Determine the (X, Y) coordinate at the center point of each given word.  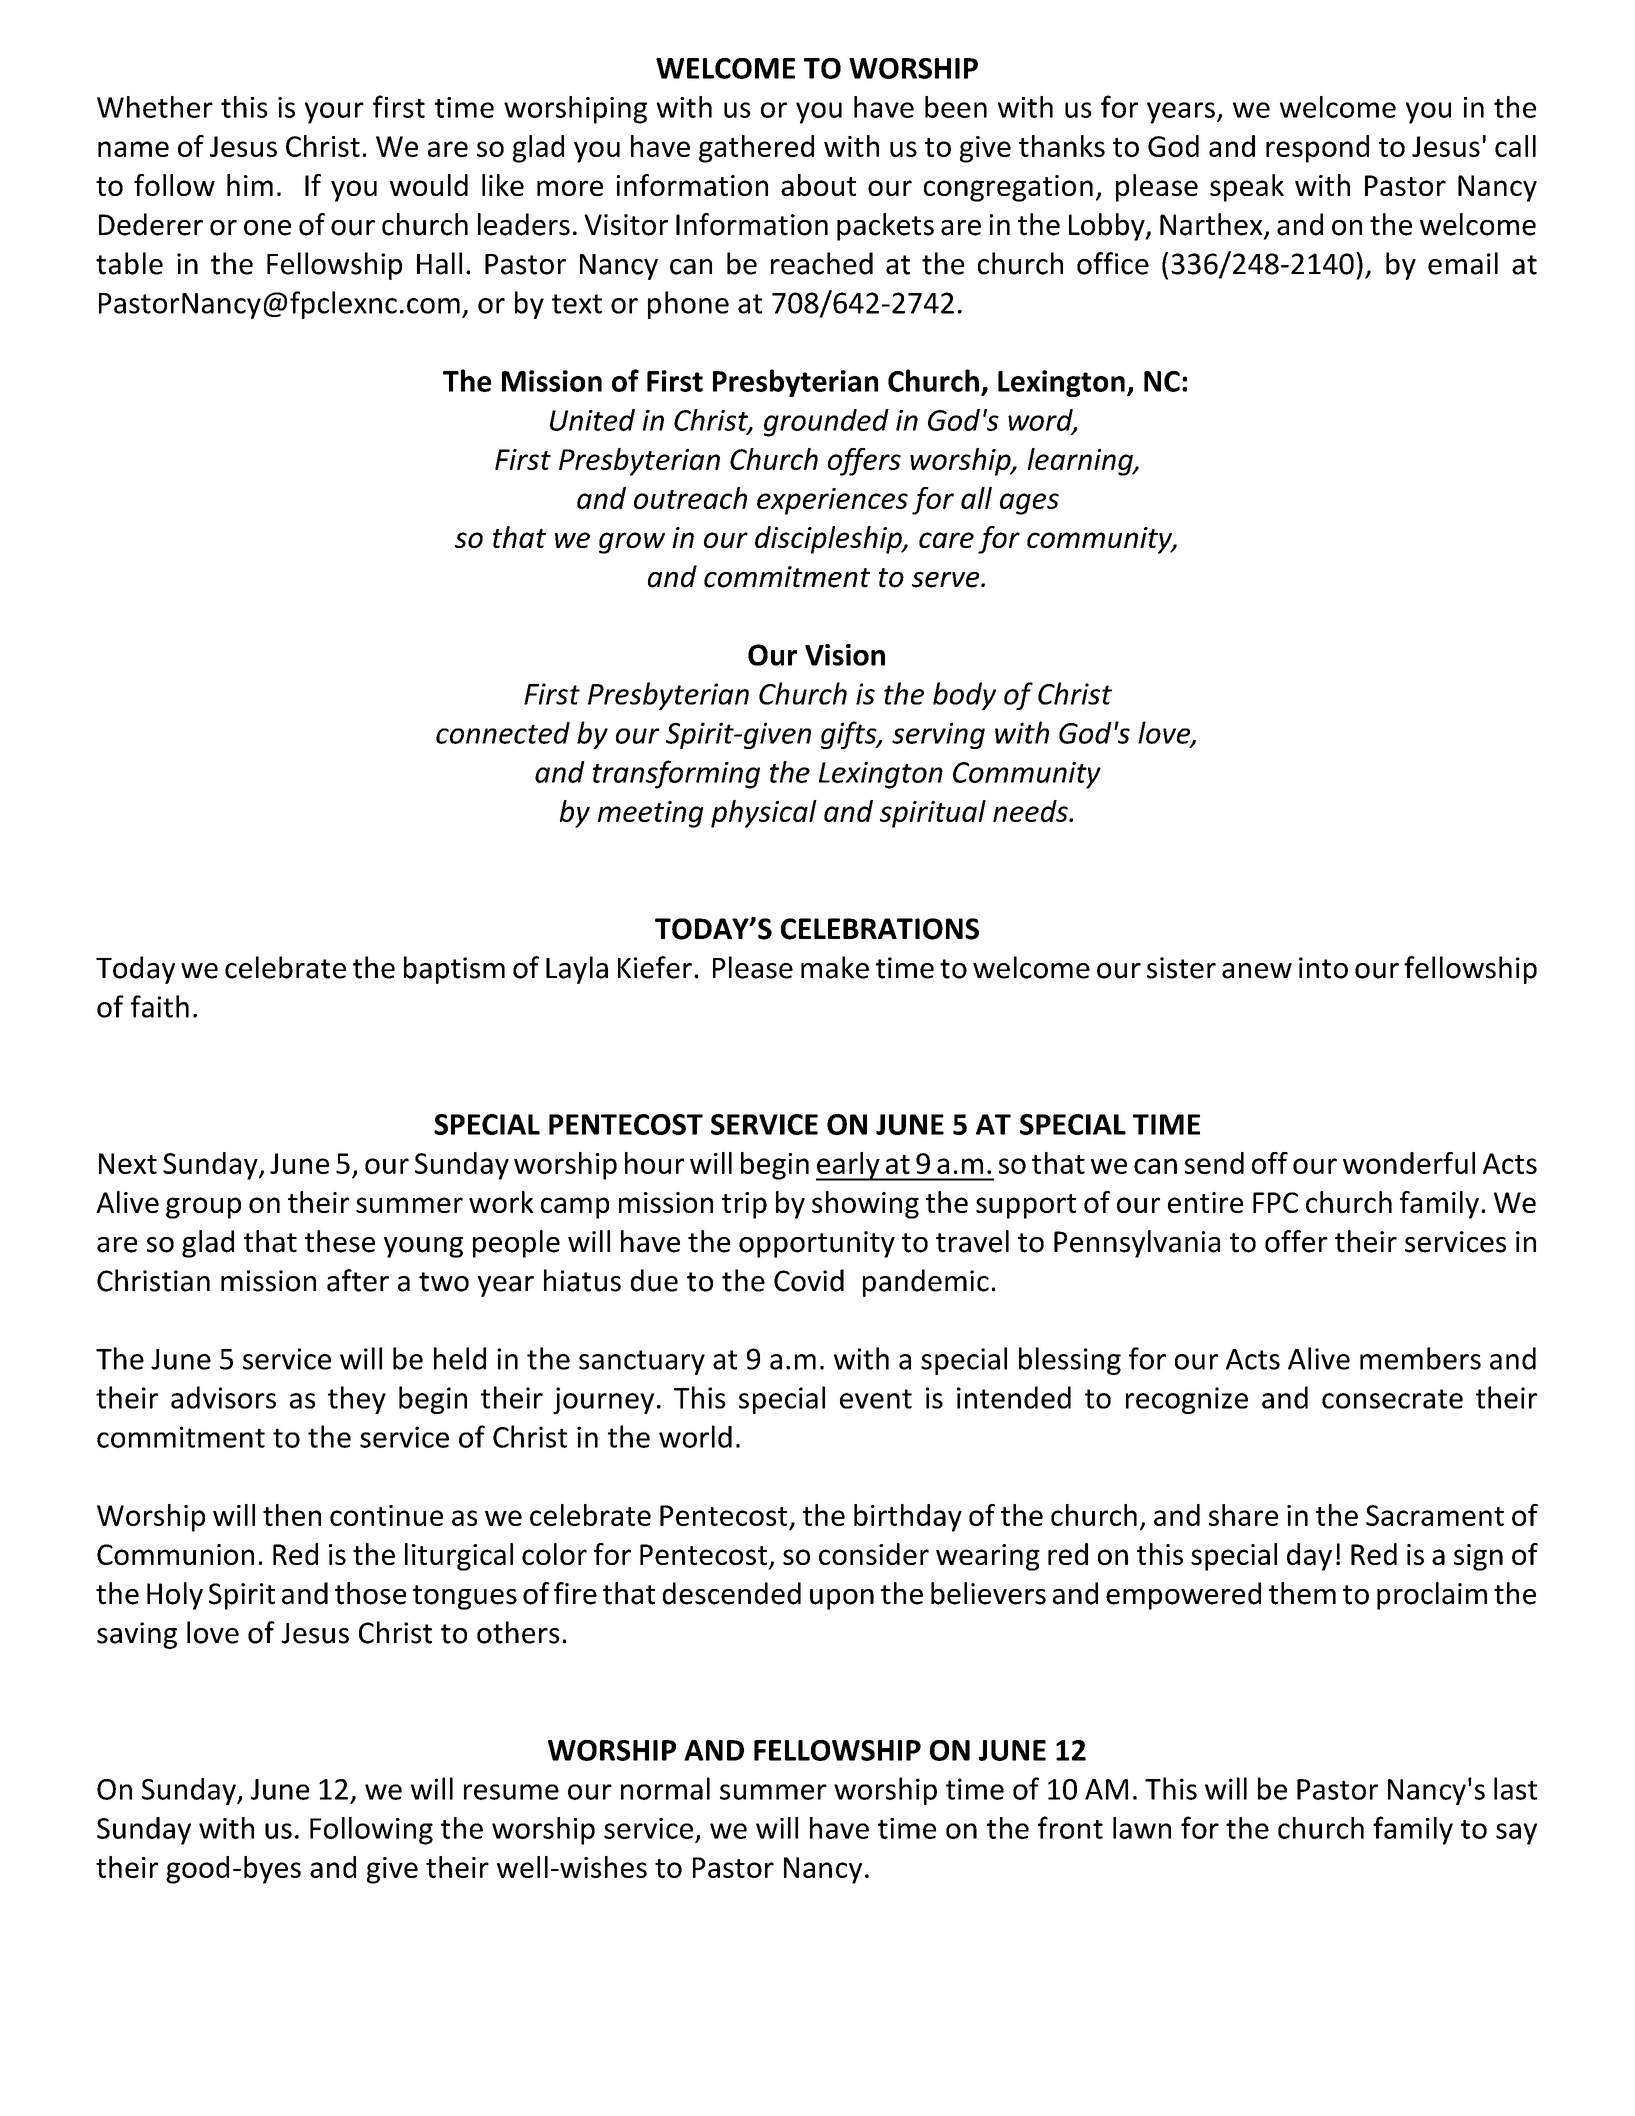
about (818, 185)
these (340, 1241)
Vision (845, 655)
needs (1031, 811)
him (250, 185)
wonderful (1409, 1163)
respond (1317, 149)
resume (511, 1792)
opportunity (817, 1244)
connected (503, 733)
